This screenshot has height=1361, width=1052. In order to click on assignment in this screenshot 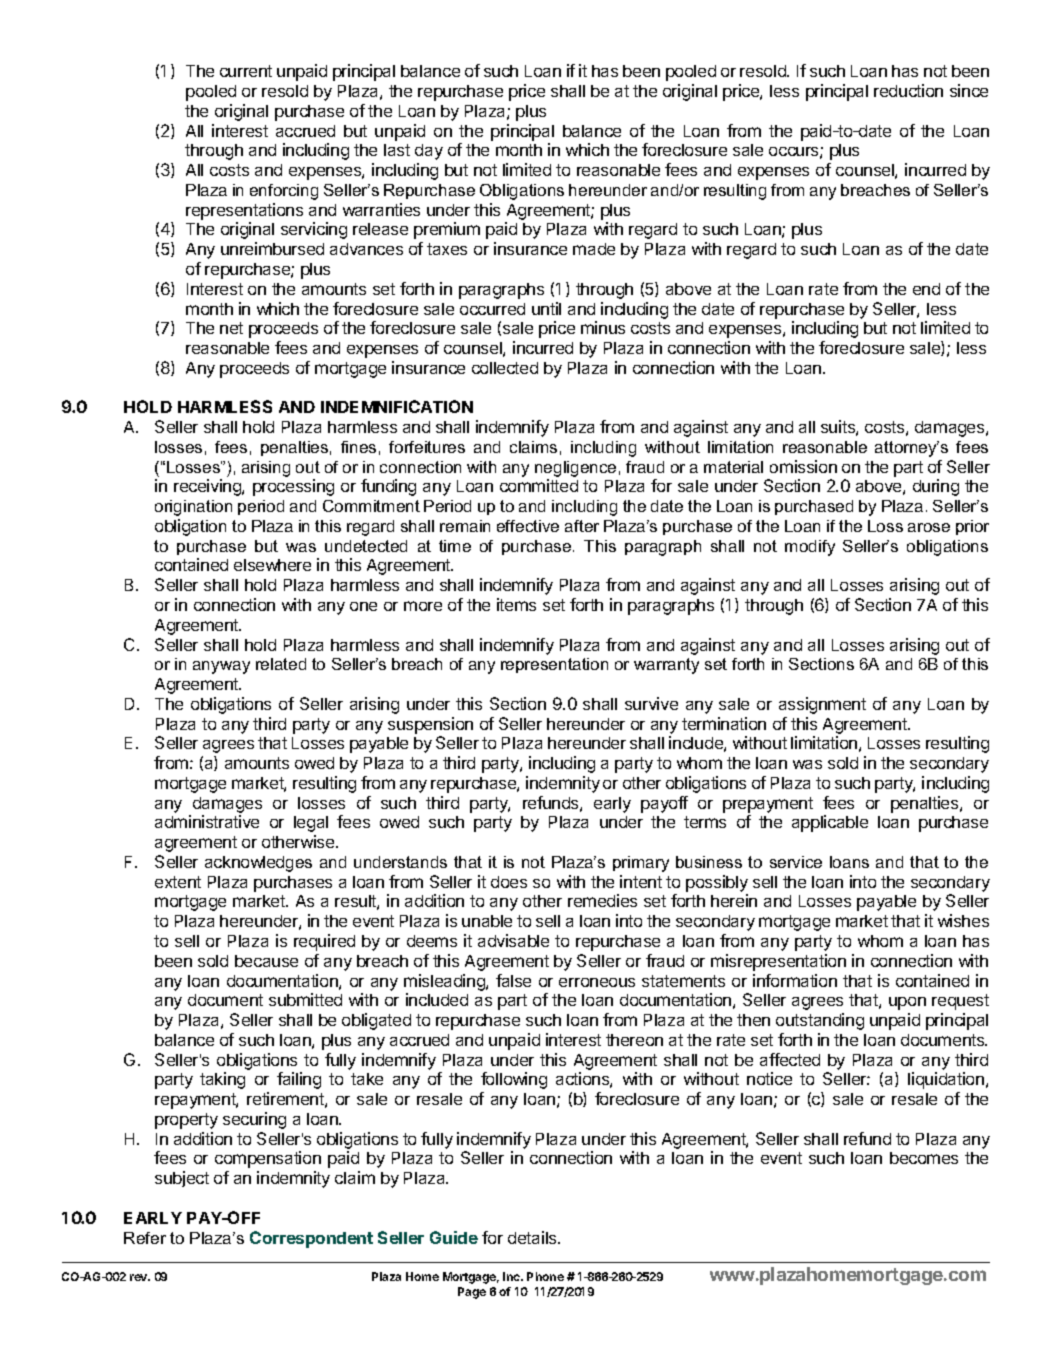, I will do `click(822, 705)`.
